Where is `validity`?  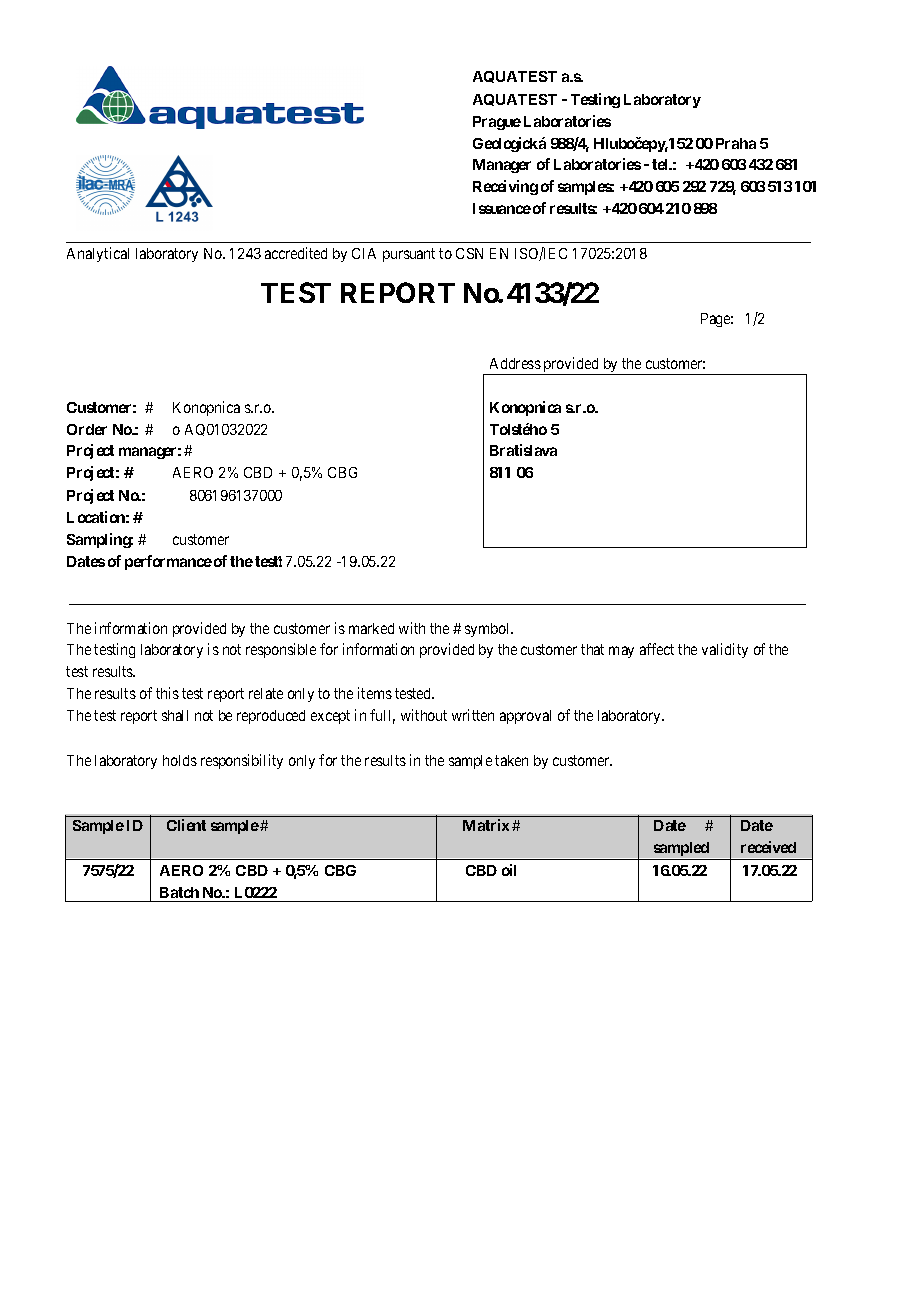
validity is located at coordinates (725, 650).
